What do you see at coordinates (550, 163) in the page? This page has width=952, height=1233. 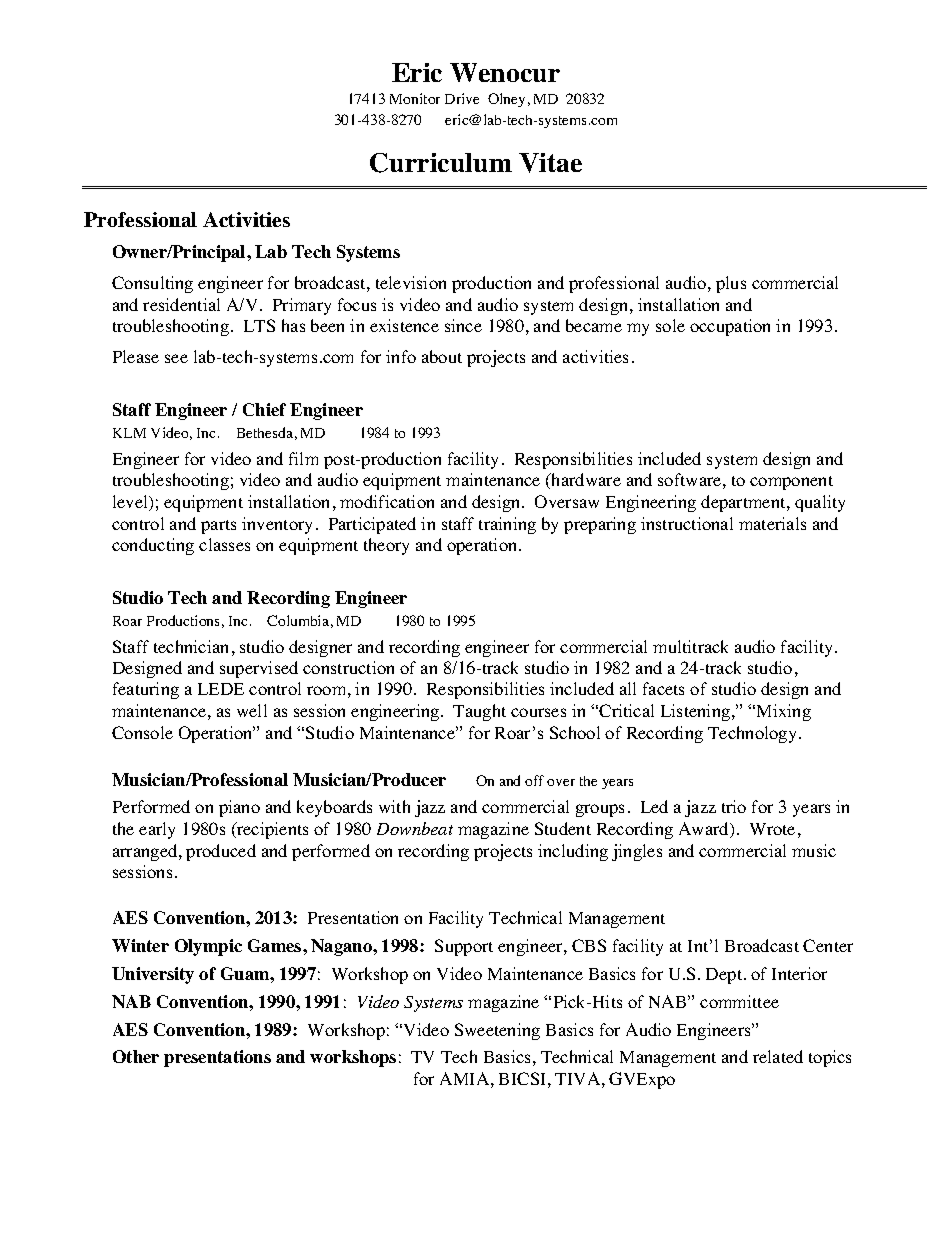 I see `Vitae` at bounding box center [550, 163].
